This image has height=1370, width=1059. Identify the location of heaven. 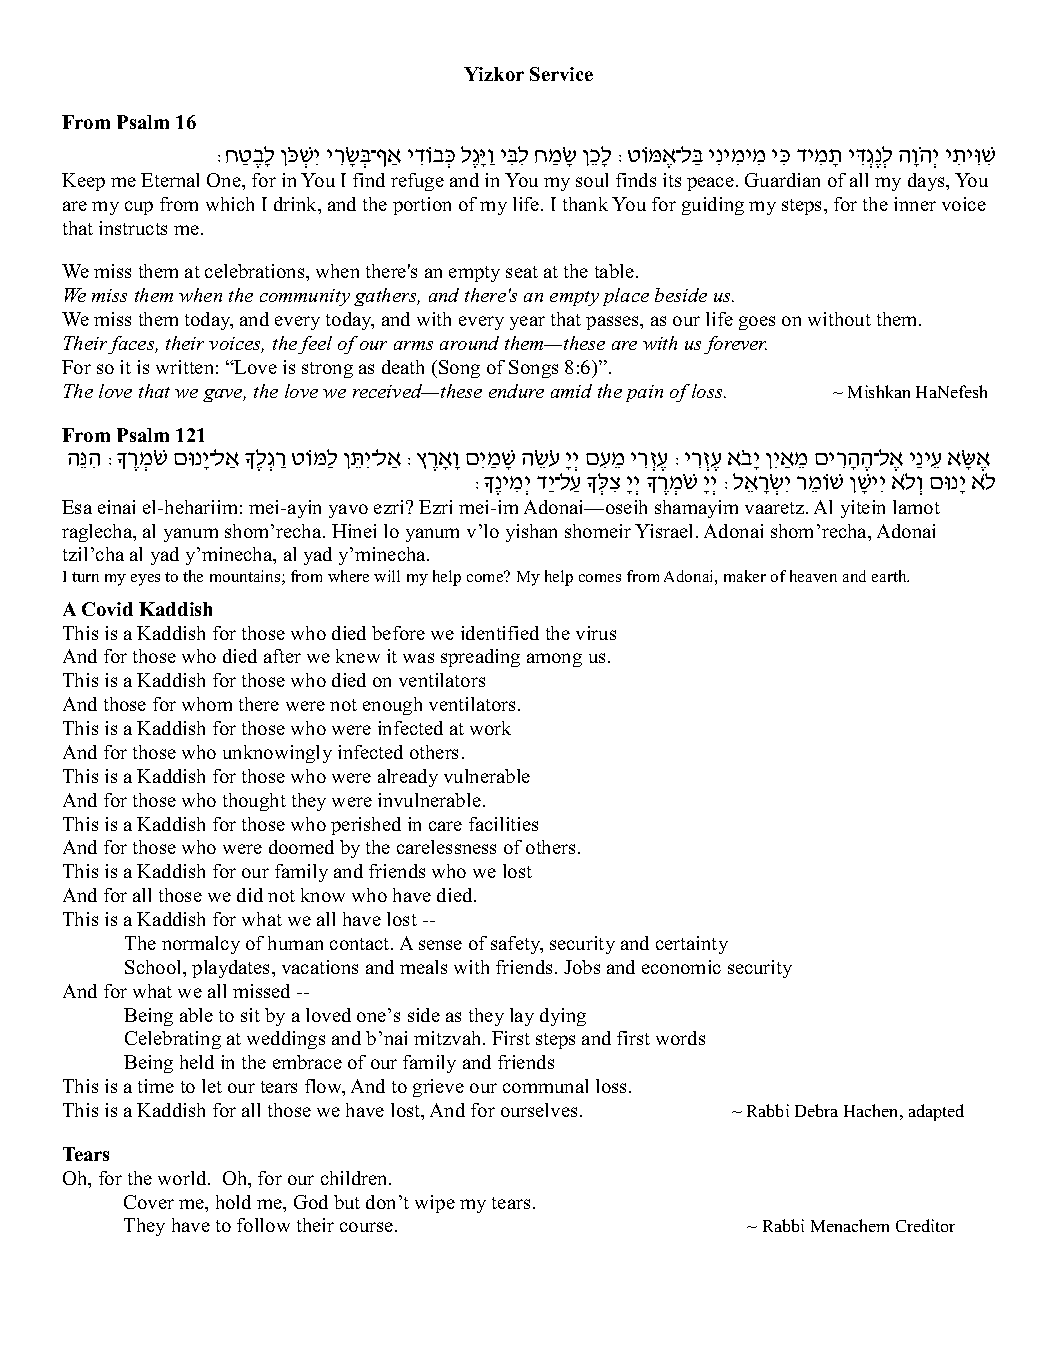
(813, 576).
